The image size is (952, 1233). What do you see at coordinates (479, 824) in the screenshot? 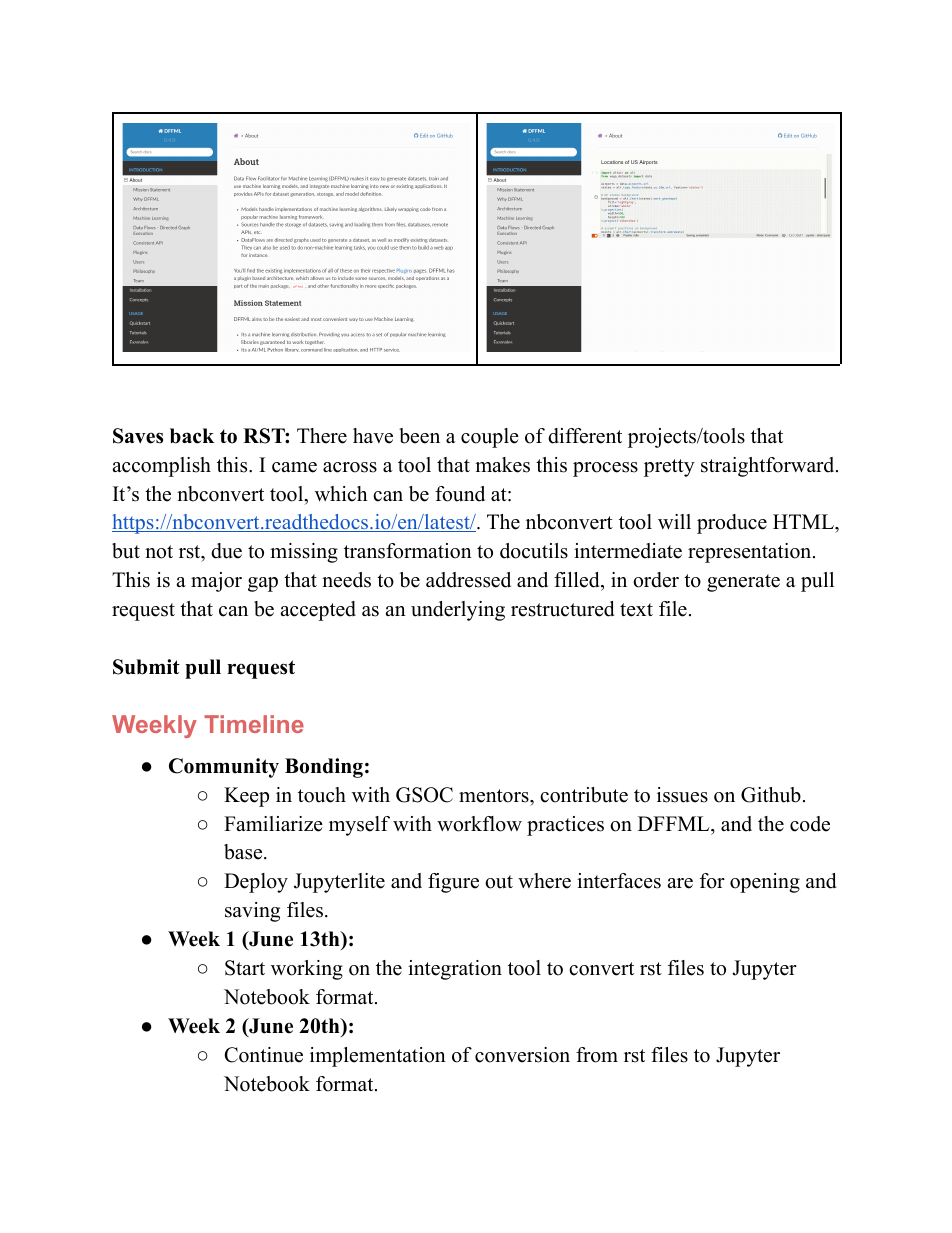
I see `workflow` at bounding box center [479, 824].
